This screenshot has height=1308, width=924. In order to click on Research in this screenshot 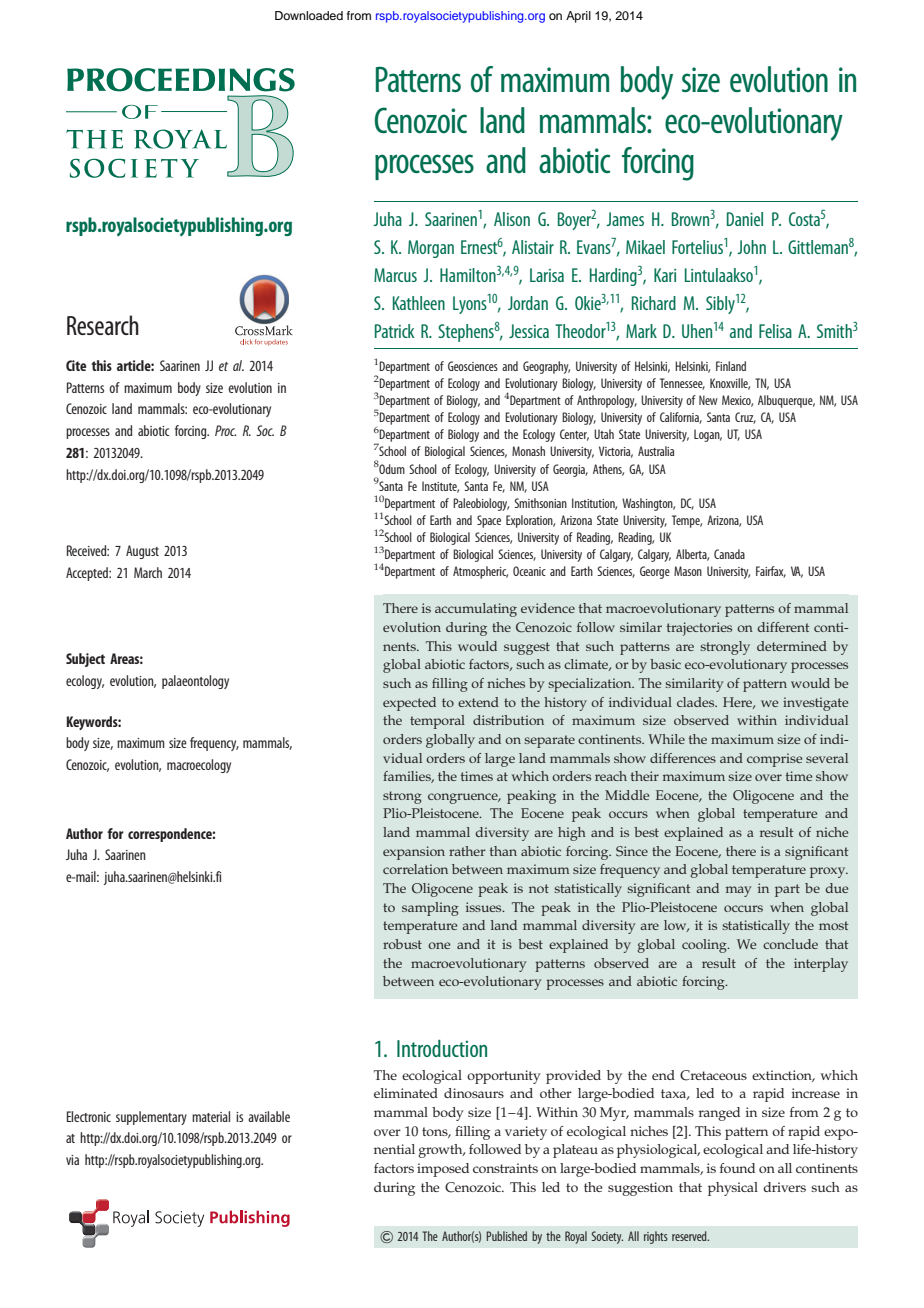, I will do `click(103, 325)`.
